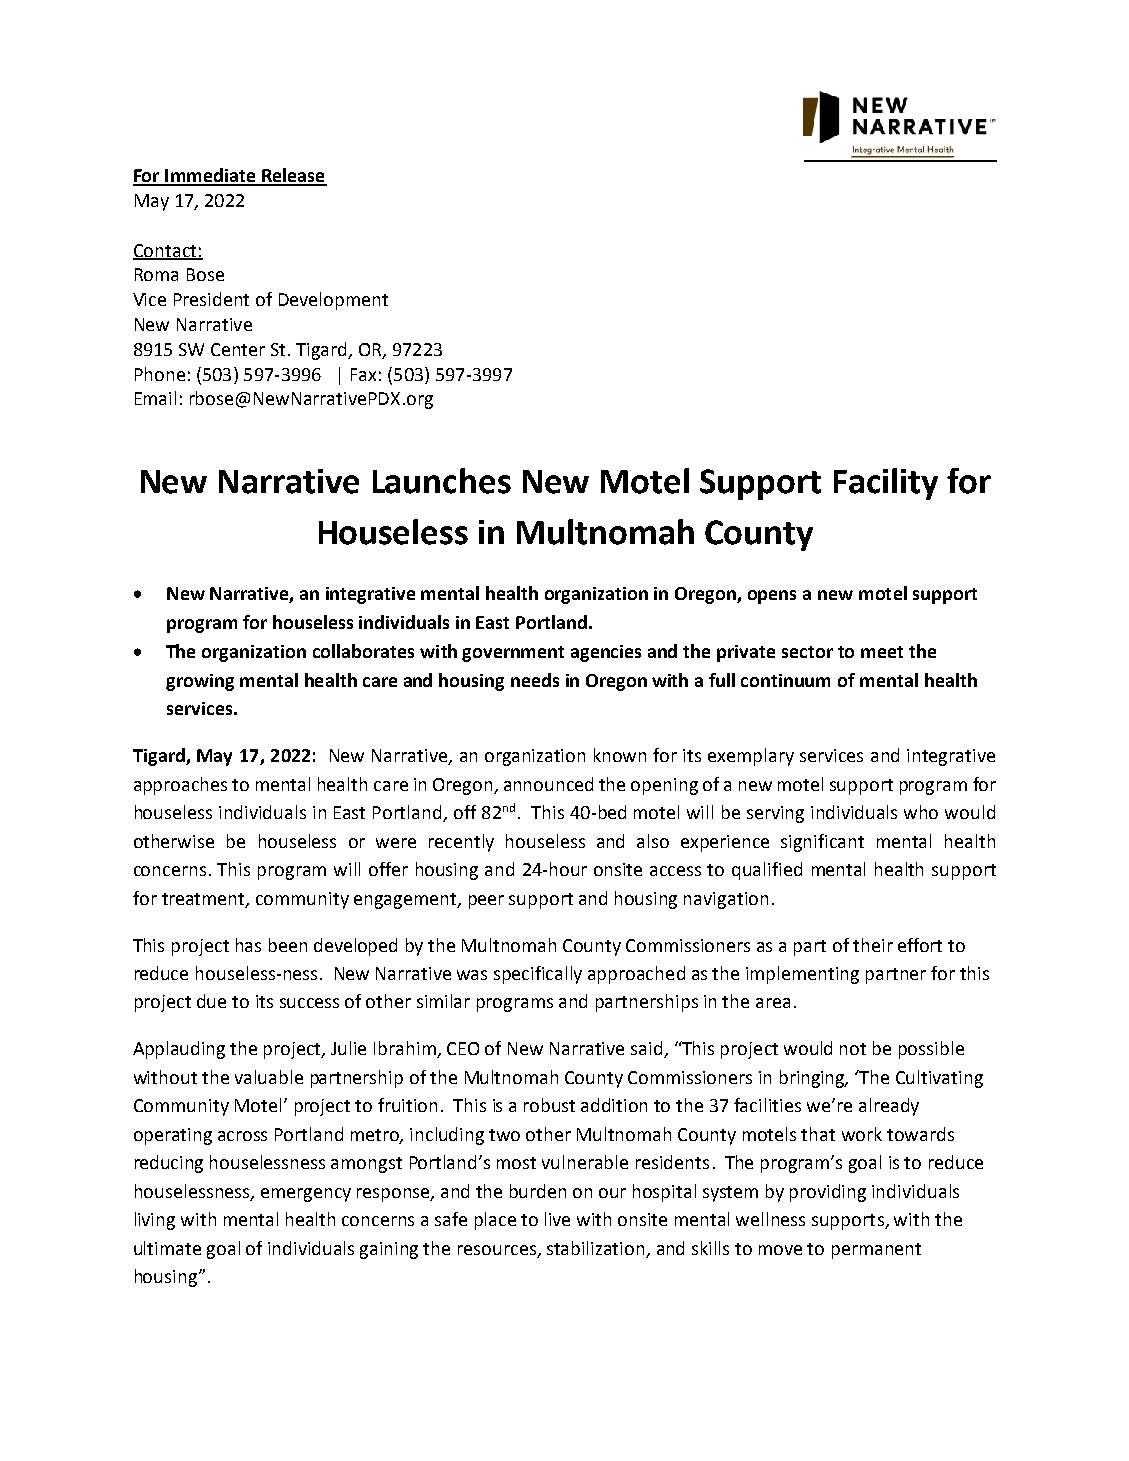 This image has width=1129, height=1461. Describe the element at coordinates (155, 398) in the image. I see `Email` at that location.
